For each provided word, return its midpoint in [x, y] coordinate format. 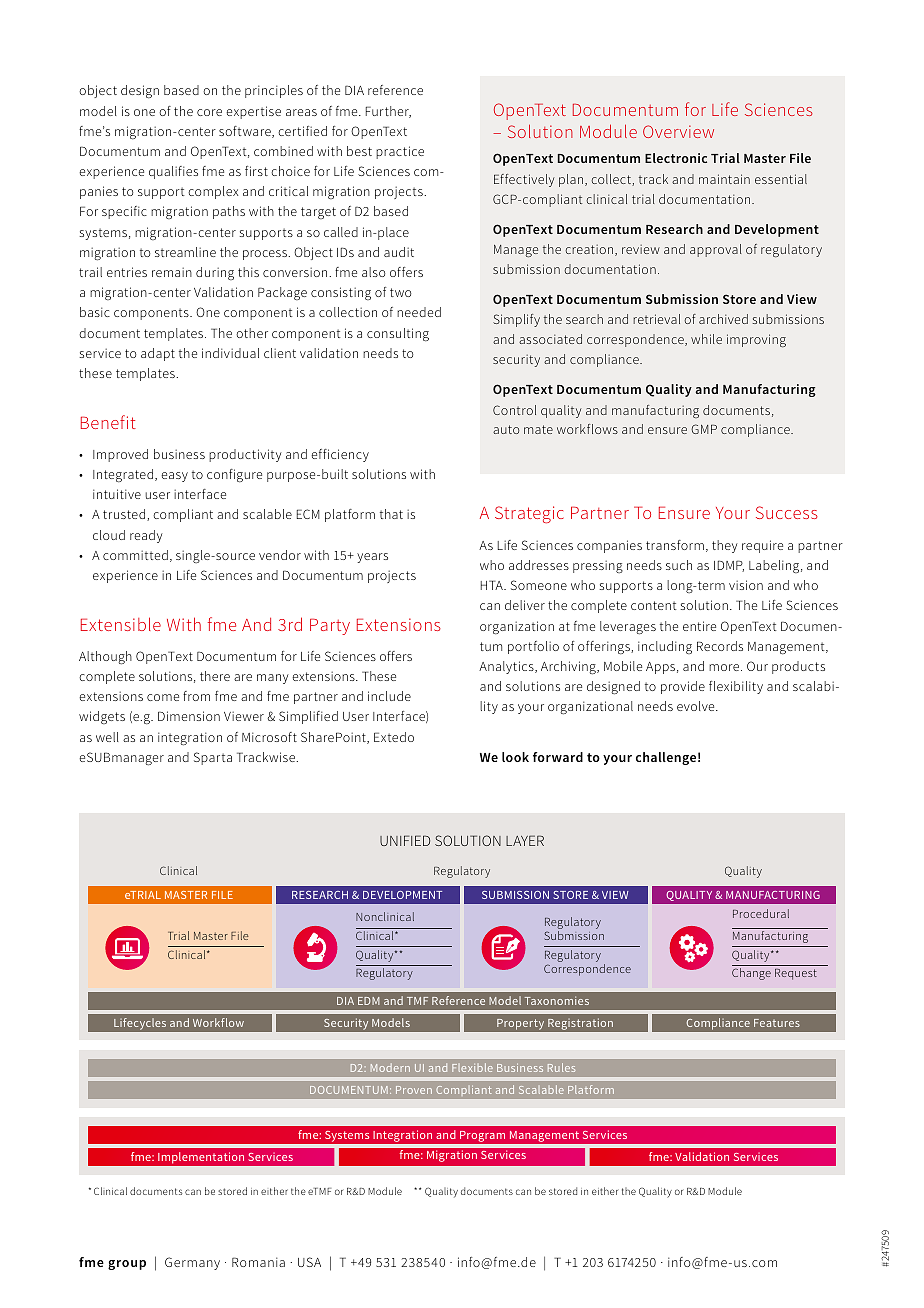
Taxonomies [557, 1000]
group [127, 1265]
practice [400, 152]
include [389, 696]
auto [506, 429]
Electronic [676, 158]
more [725, 667]
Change [751, 974]
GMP [704, 429]
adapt [158, 354]
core [209, 112]
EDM [369, 1001]
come [163, 697]
